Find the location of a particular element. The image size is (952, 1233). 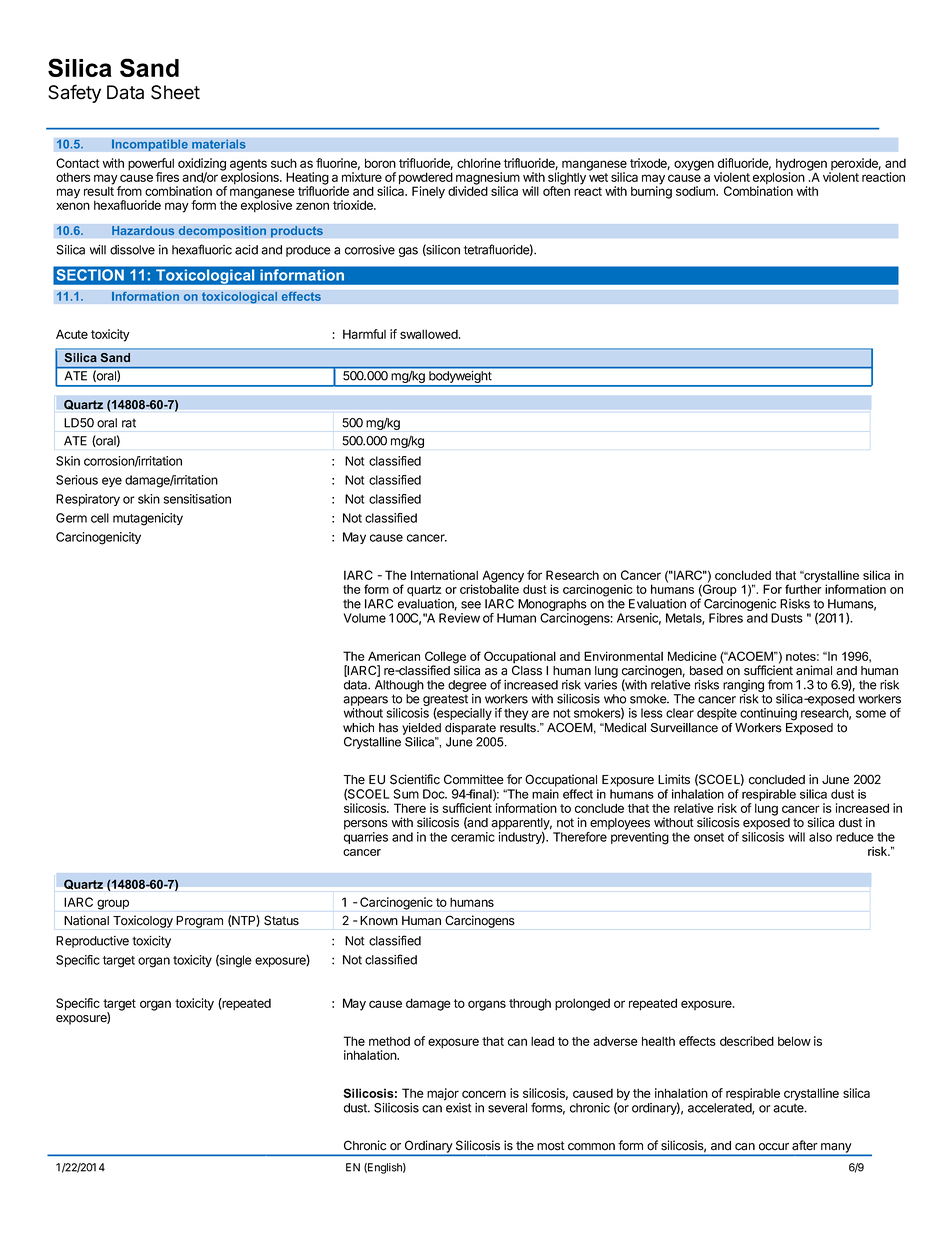

hydrogen is located at coordinates (801, 165).
